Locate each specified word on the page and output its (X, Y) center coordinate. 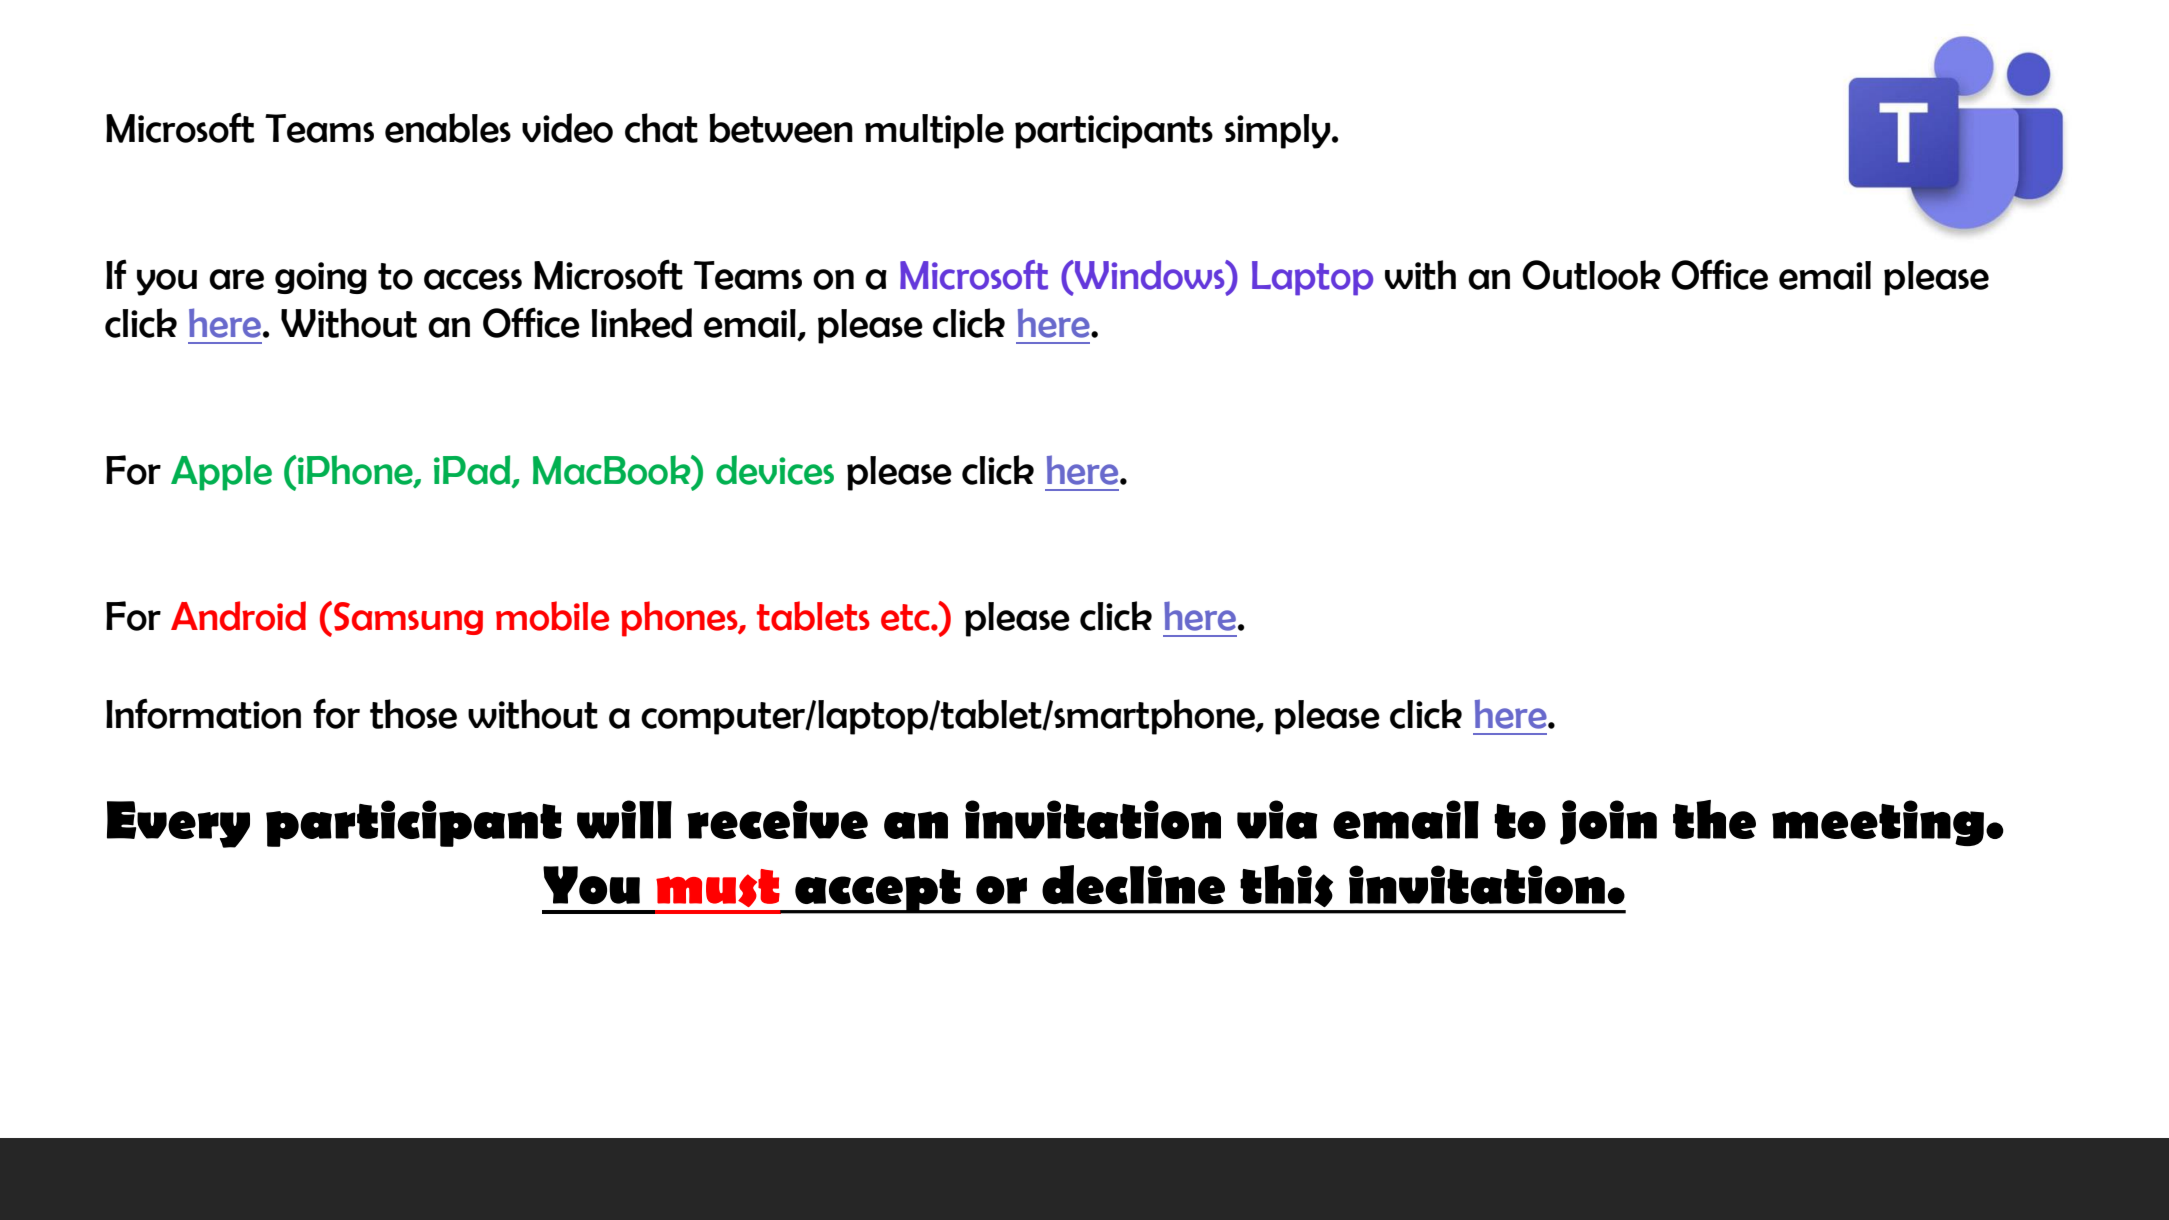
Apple (221, 473)
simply (1278, 131)
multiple (934, 131)
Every (178, 824)
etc (906, 617)
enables (448, 128)
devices (775, 470)
